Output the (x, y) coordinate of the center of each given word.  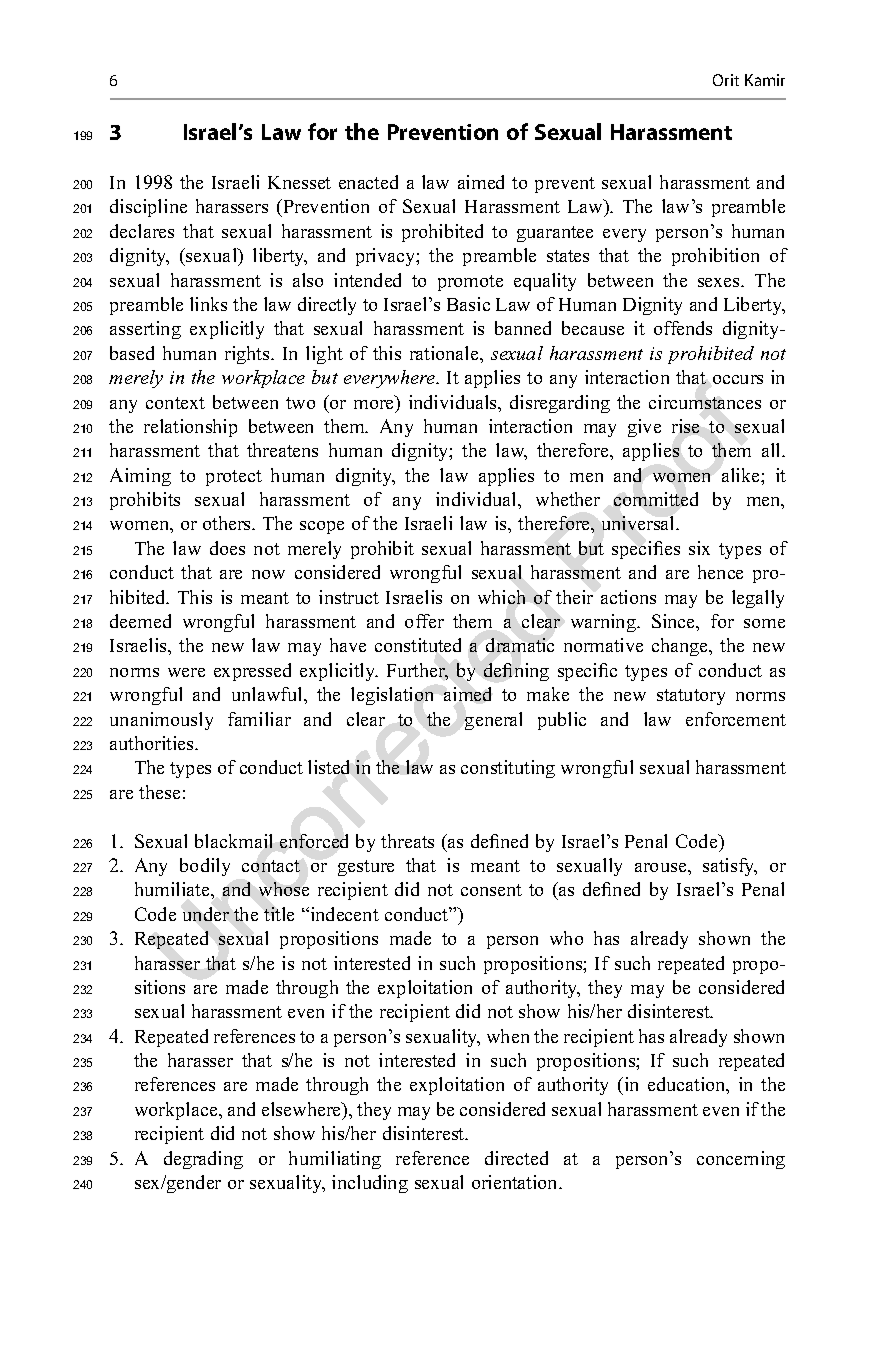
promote (470, 283)
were (186, 672)
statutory (691, 697)
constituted (418, 645)
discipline (148, 208)
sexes (720, 282)
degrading (203, 1160)
